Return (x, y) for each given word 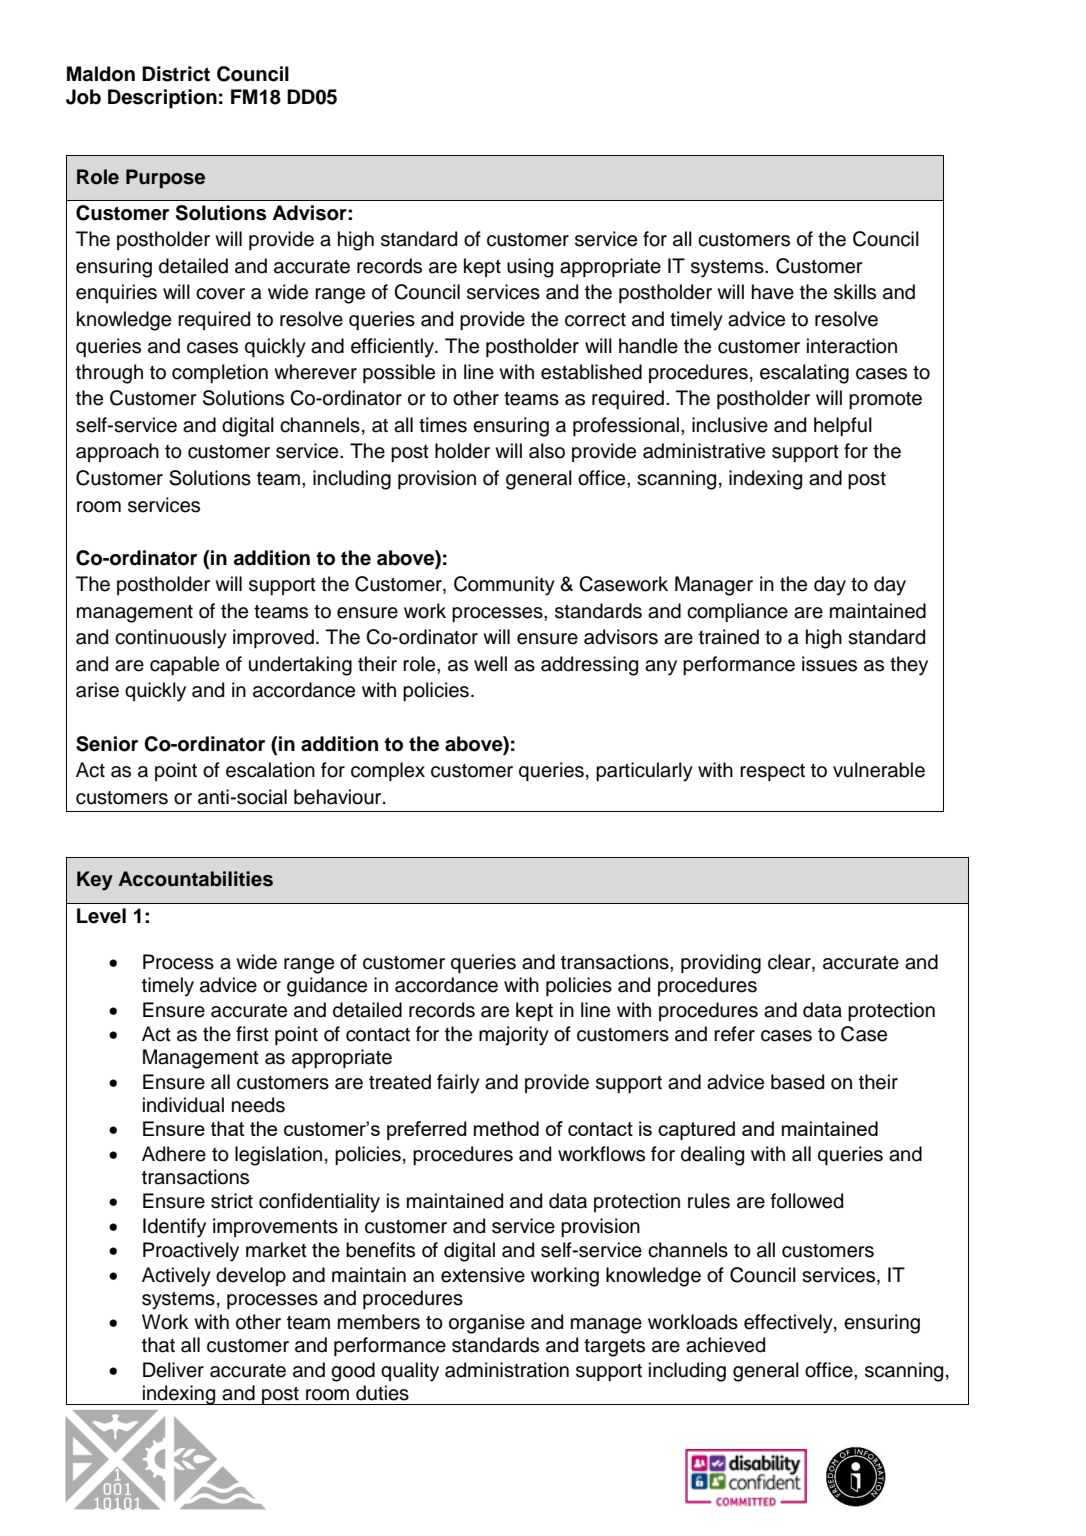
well (490, 664)
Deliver (173, 1370)
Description (162, 99)
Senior (107, 744)
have (773, 292)
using (530, 268)
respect (772, 772)
